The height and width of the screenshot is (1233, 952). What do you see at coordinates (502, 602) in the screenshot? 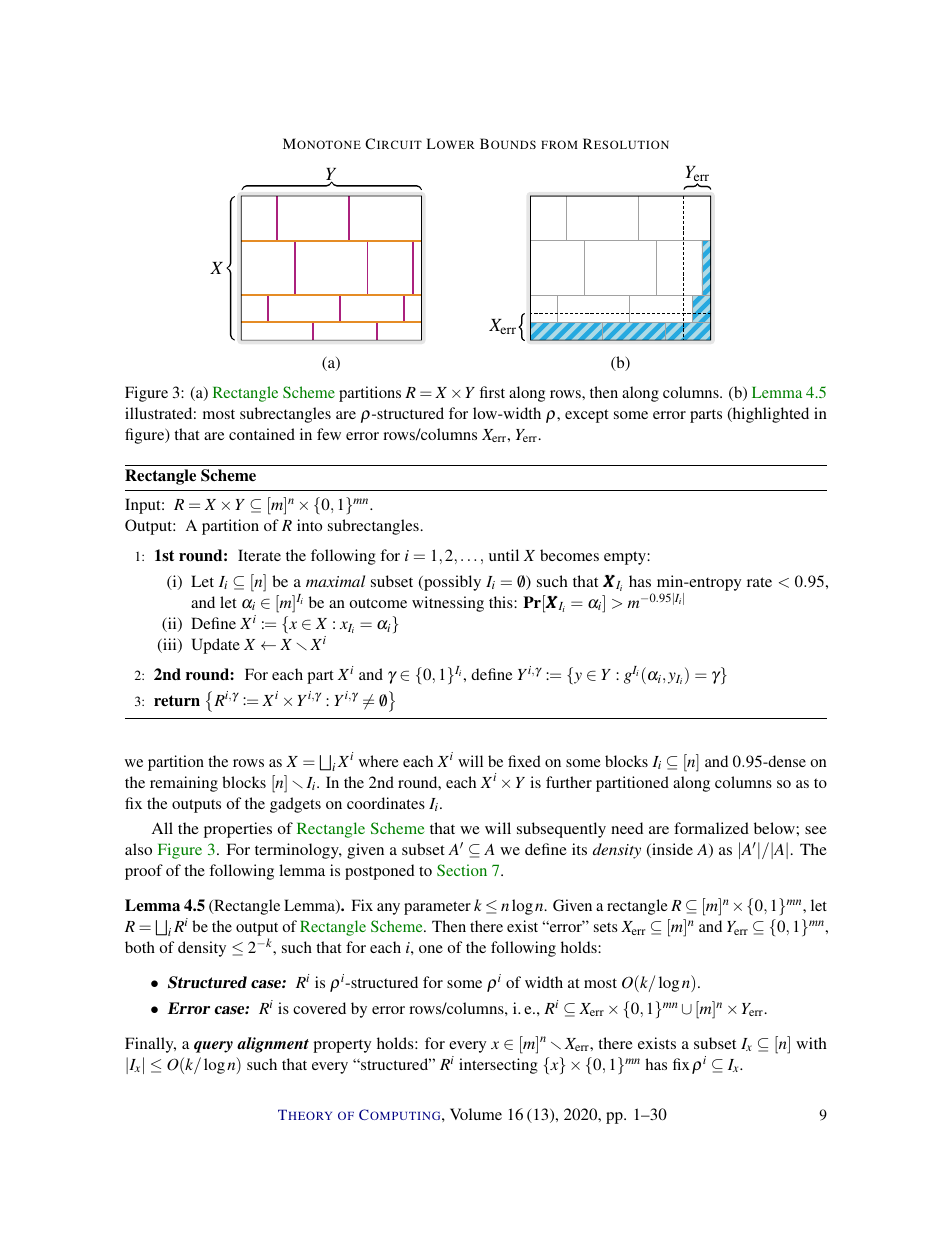
I see `this` at bounding box center [502, 602].
